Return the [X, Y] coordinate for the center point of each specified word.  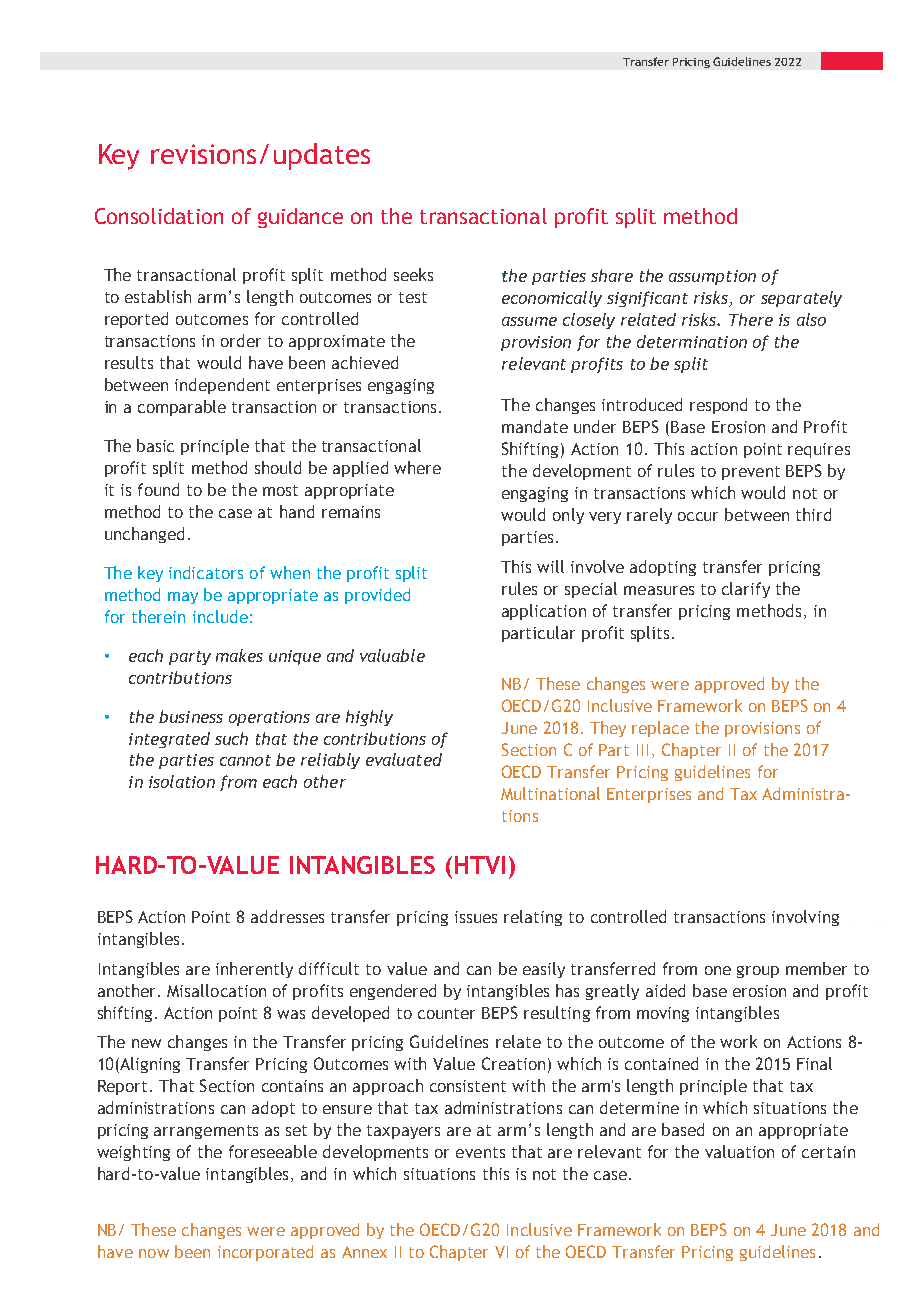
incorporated [265, 1253]
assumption [712, 277]
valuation [739, 1151]
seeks [413, 274]
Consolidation [159, 216]
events [480, 1152]
